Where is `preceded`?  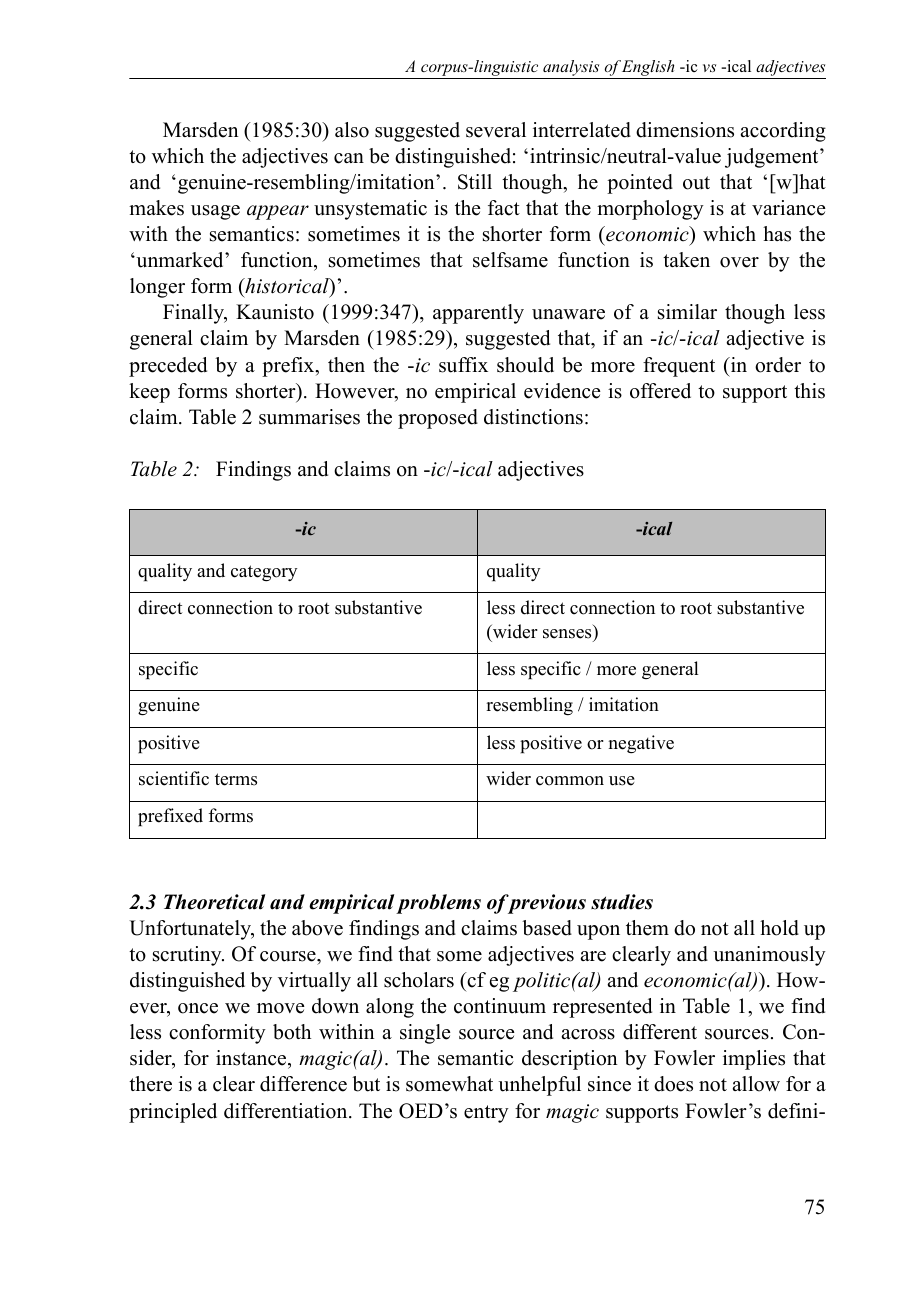
preceded is located at coordinates (168, 367).
